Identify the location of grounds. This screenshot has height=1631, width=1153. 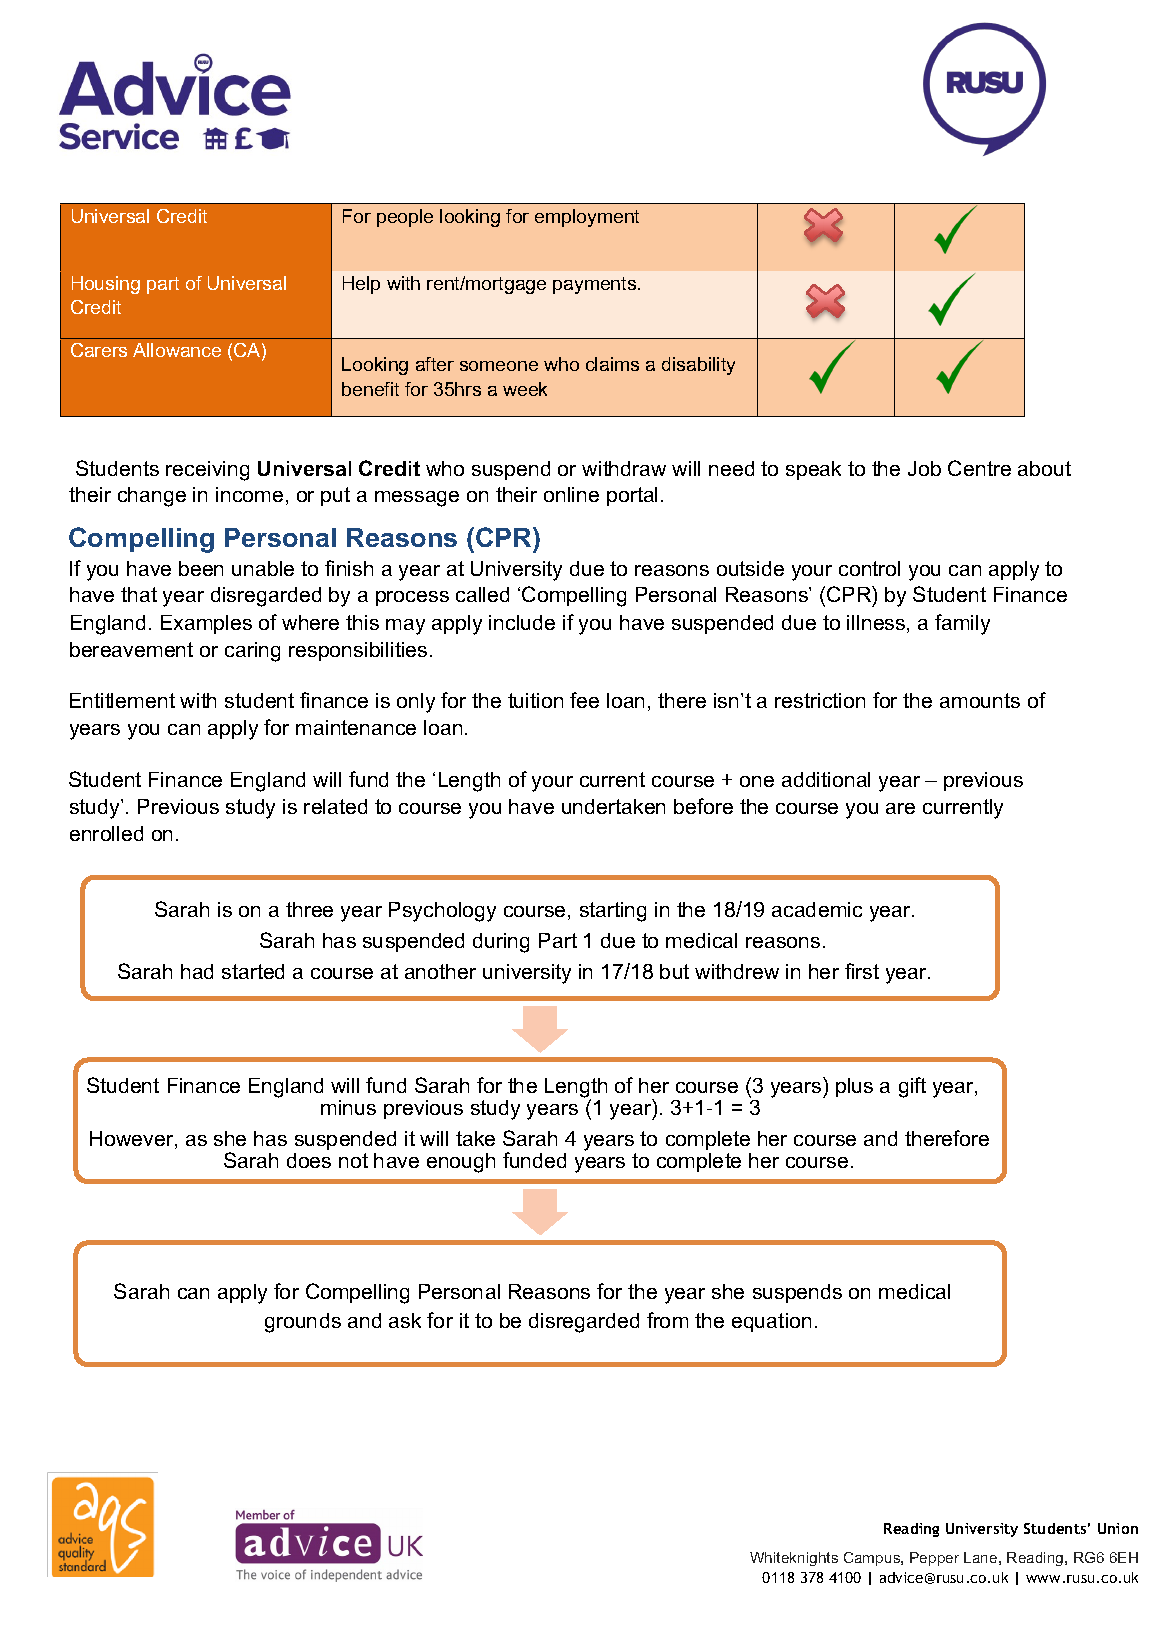
(303, 1323).
